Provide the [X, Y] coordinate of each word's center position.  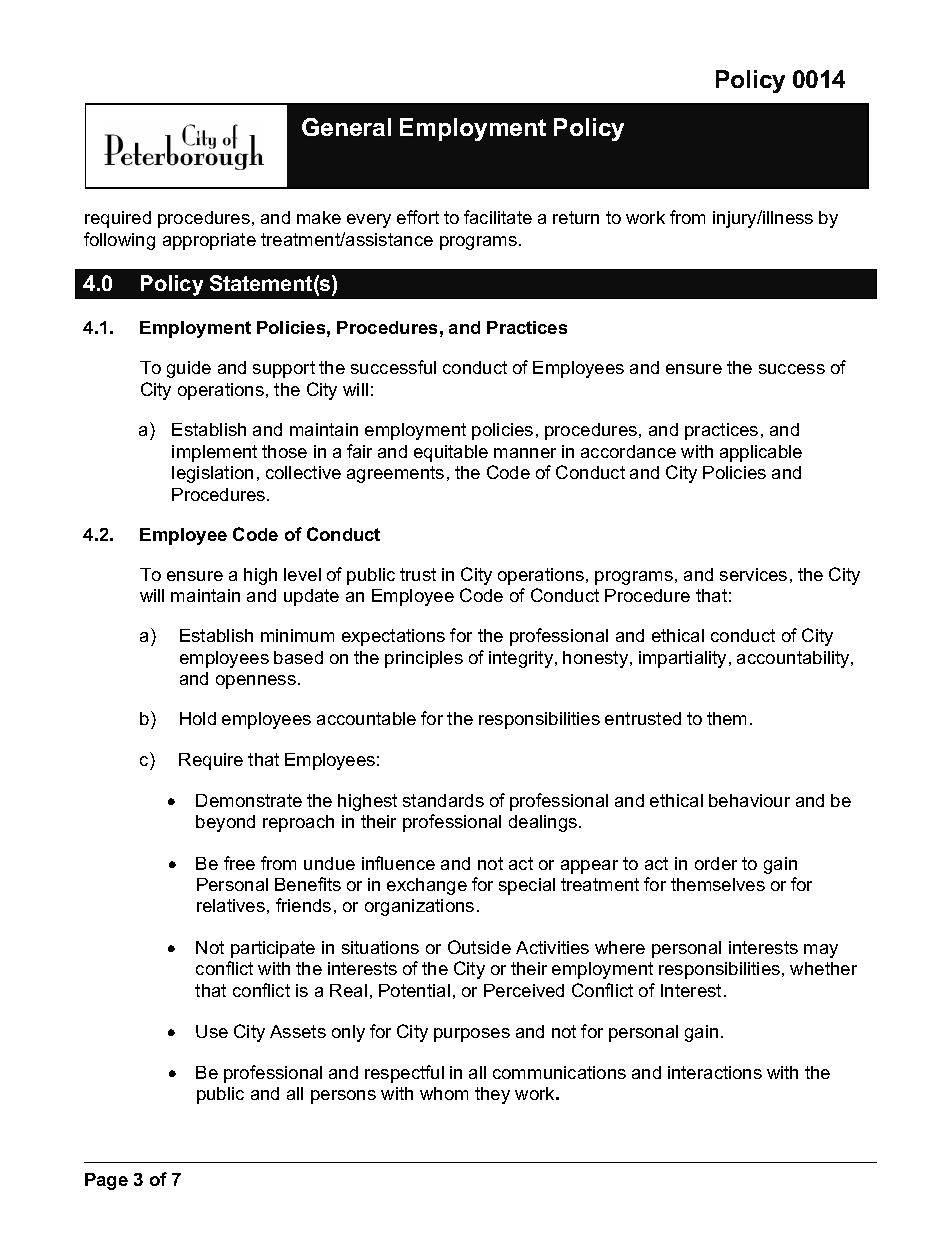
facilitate [498, 217]
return [576, 217]
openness [256, 682]
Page [106, 1181]
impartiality [684, 659]
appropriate [209, 241]
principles [424, 659]
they [492, 1095]
